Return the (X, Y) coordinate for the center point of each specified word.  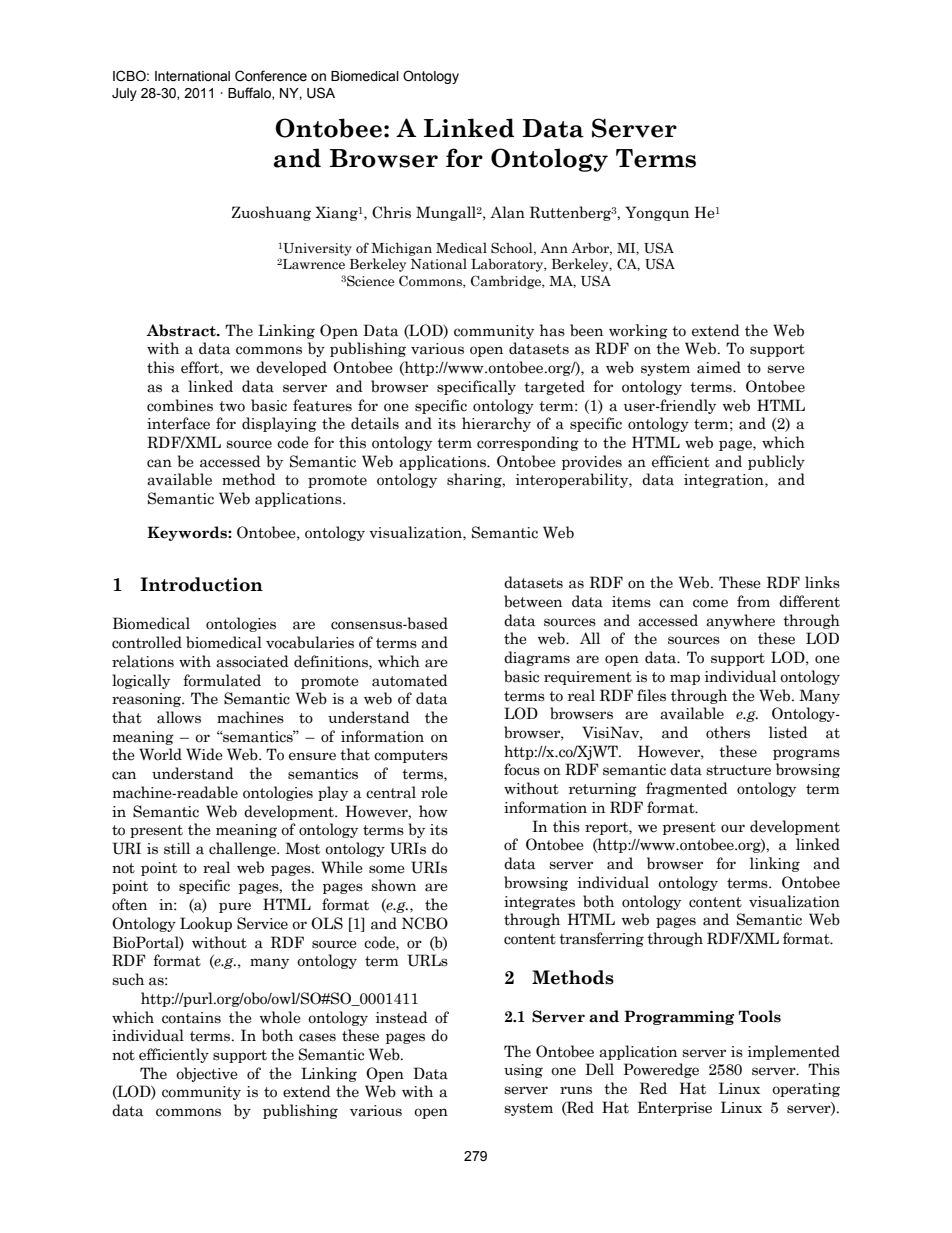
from (753, 601)
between (533, 601)
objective (207, 1074)
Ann (554, 248)
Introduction (201, 584)
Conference (271, 76)
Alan (507, 212)
